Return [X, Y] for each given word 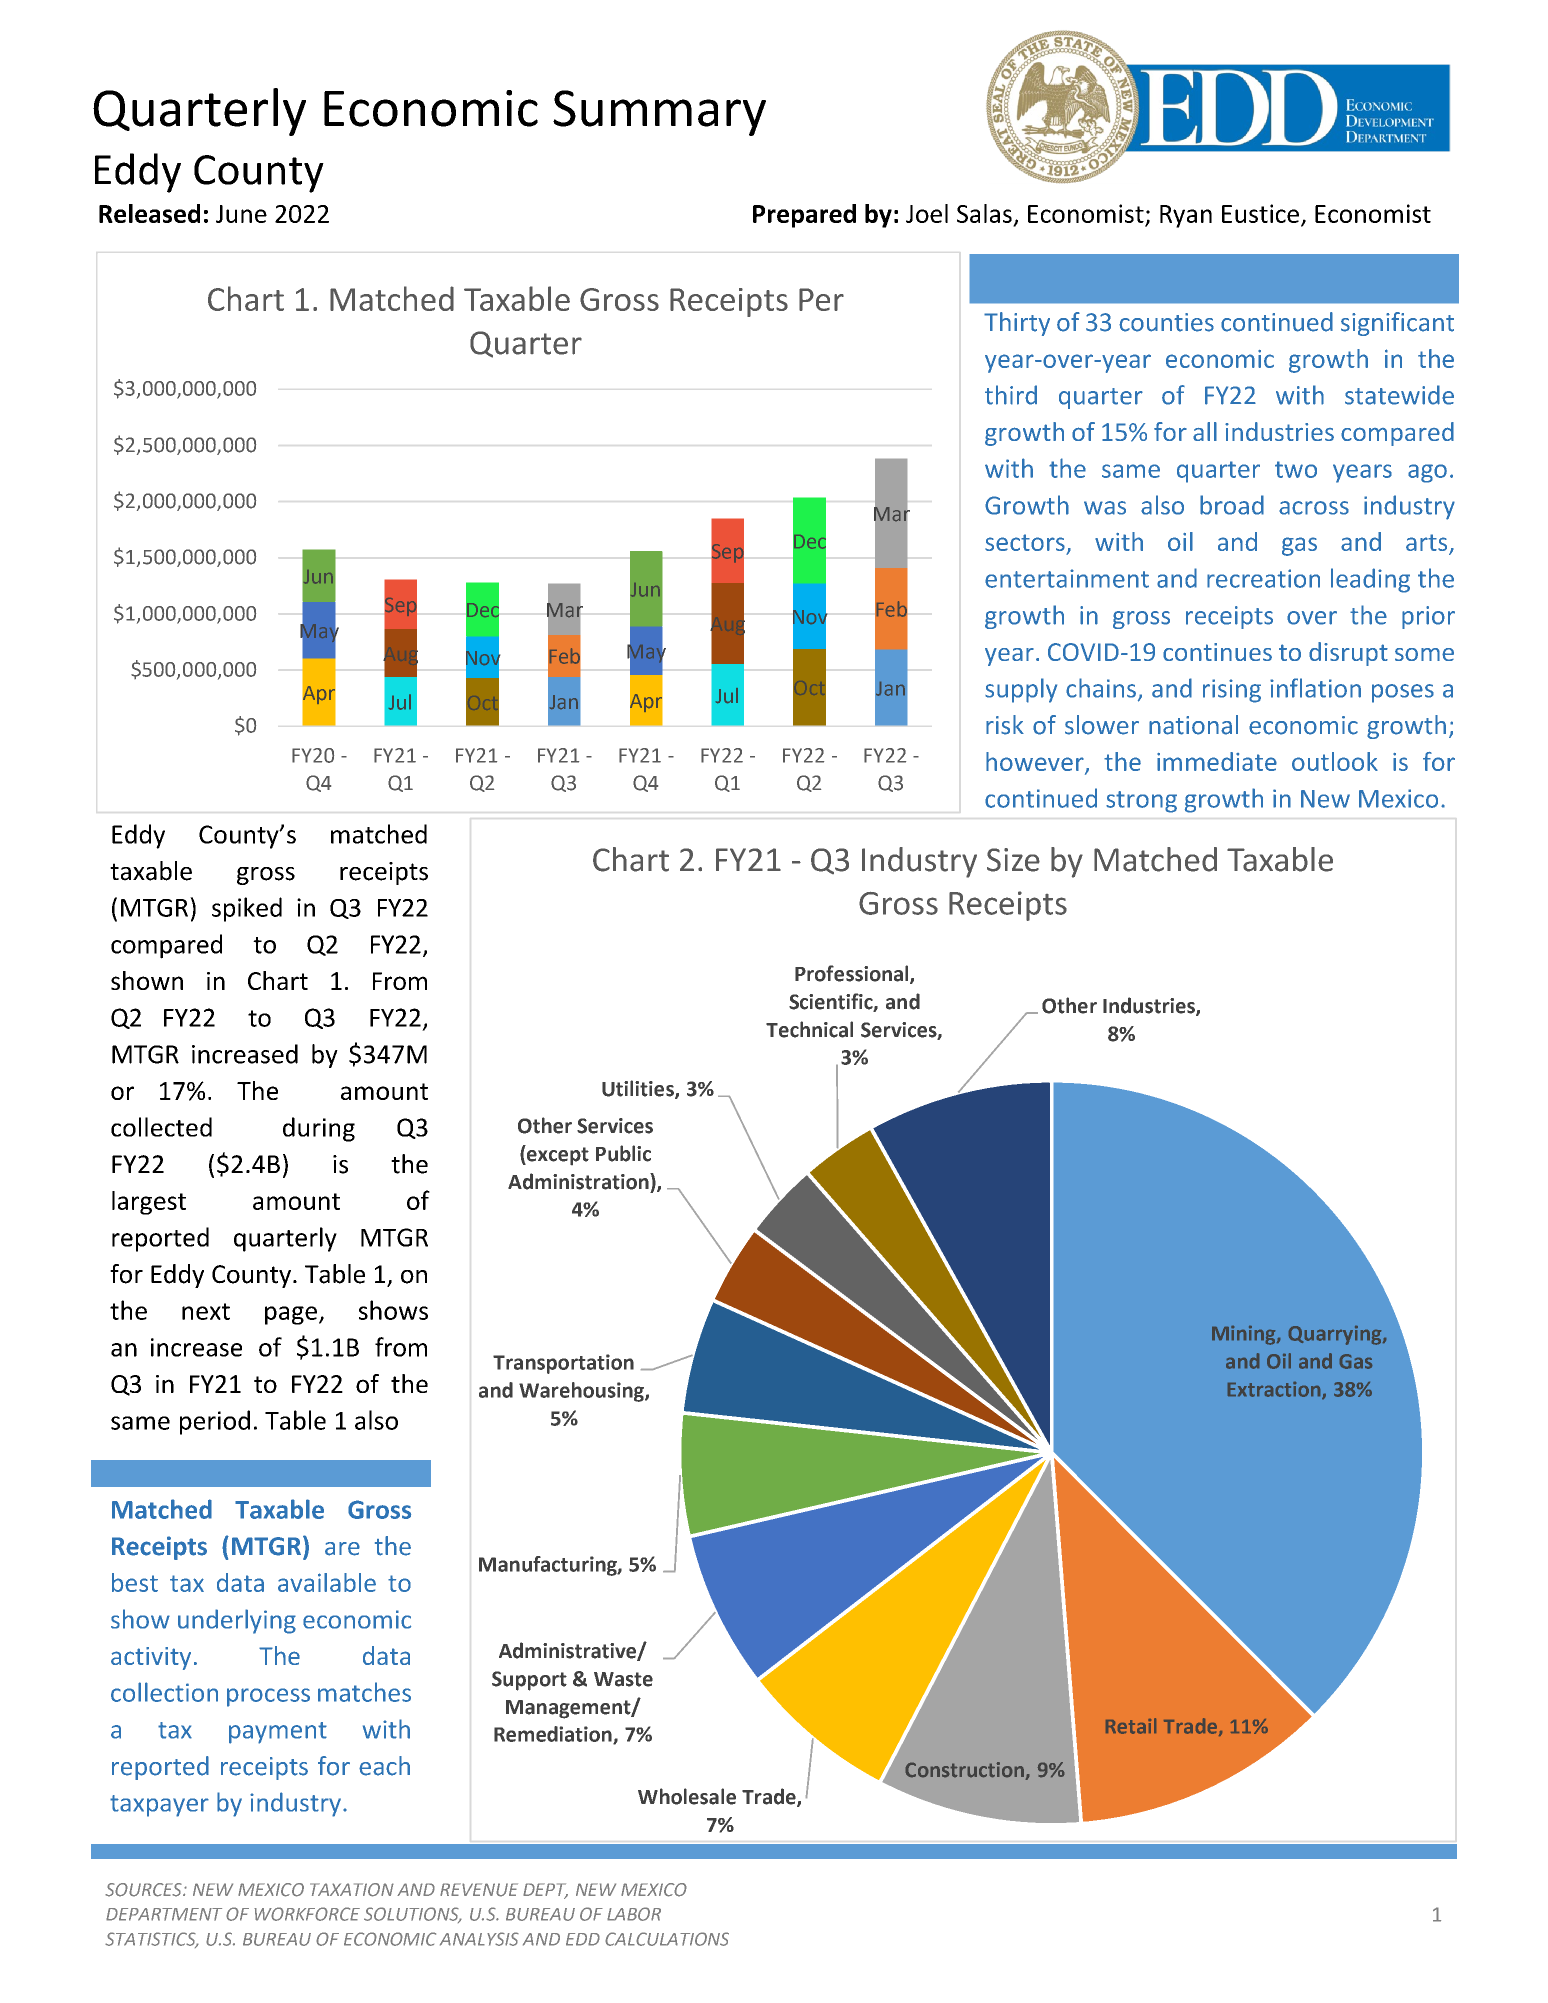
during [319, 1129]
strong [1141, 802]
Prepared [804, 216]
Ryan [1186, 216]
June [241, 214]
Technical [809, 1029]
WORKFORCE [307, 1914]
